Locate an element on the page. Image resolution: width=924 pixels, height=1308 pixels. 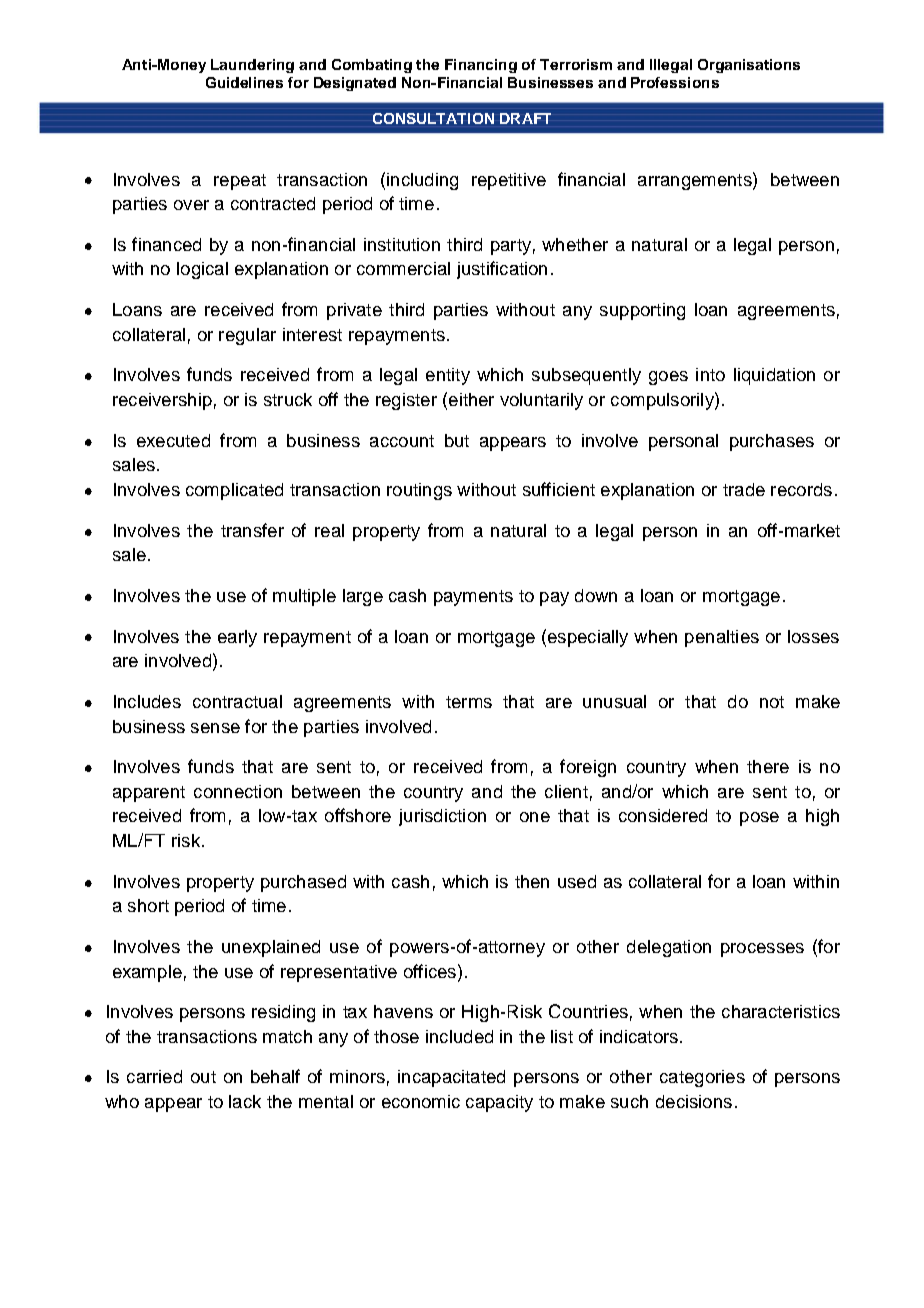
carried is located at coordinates (154, 1076).
